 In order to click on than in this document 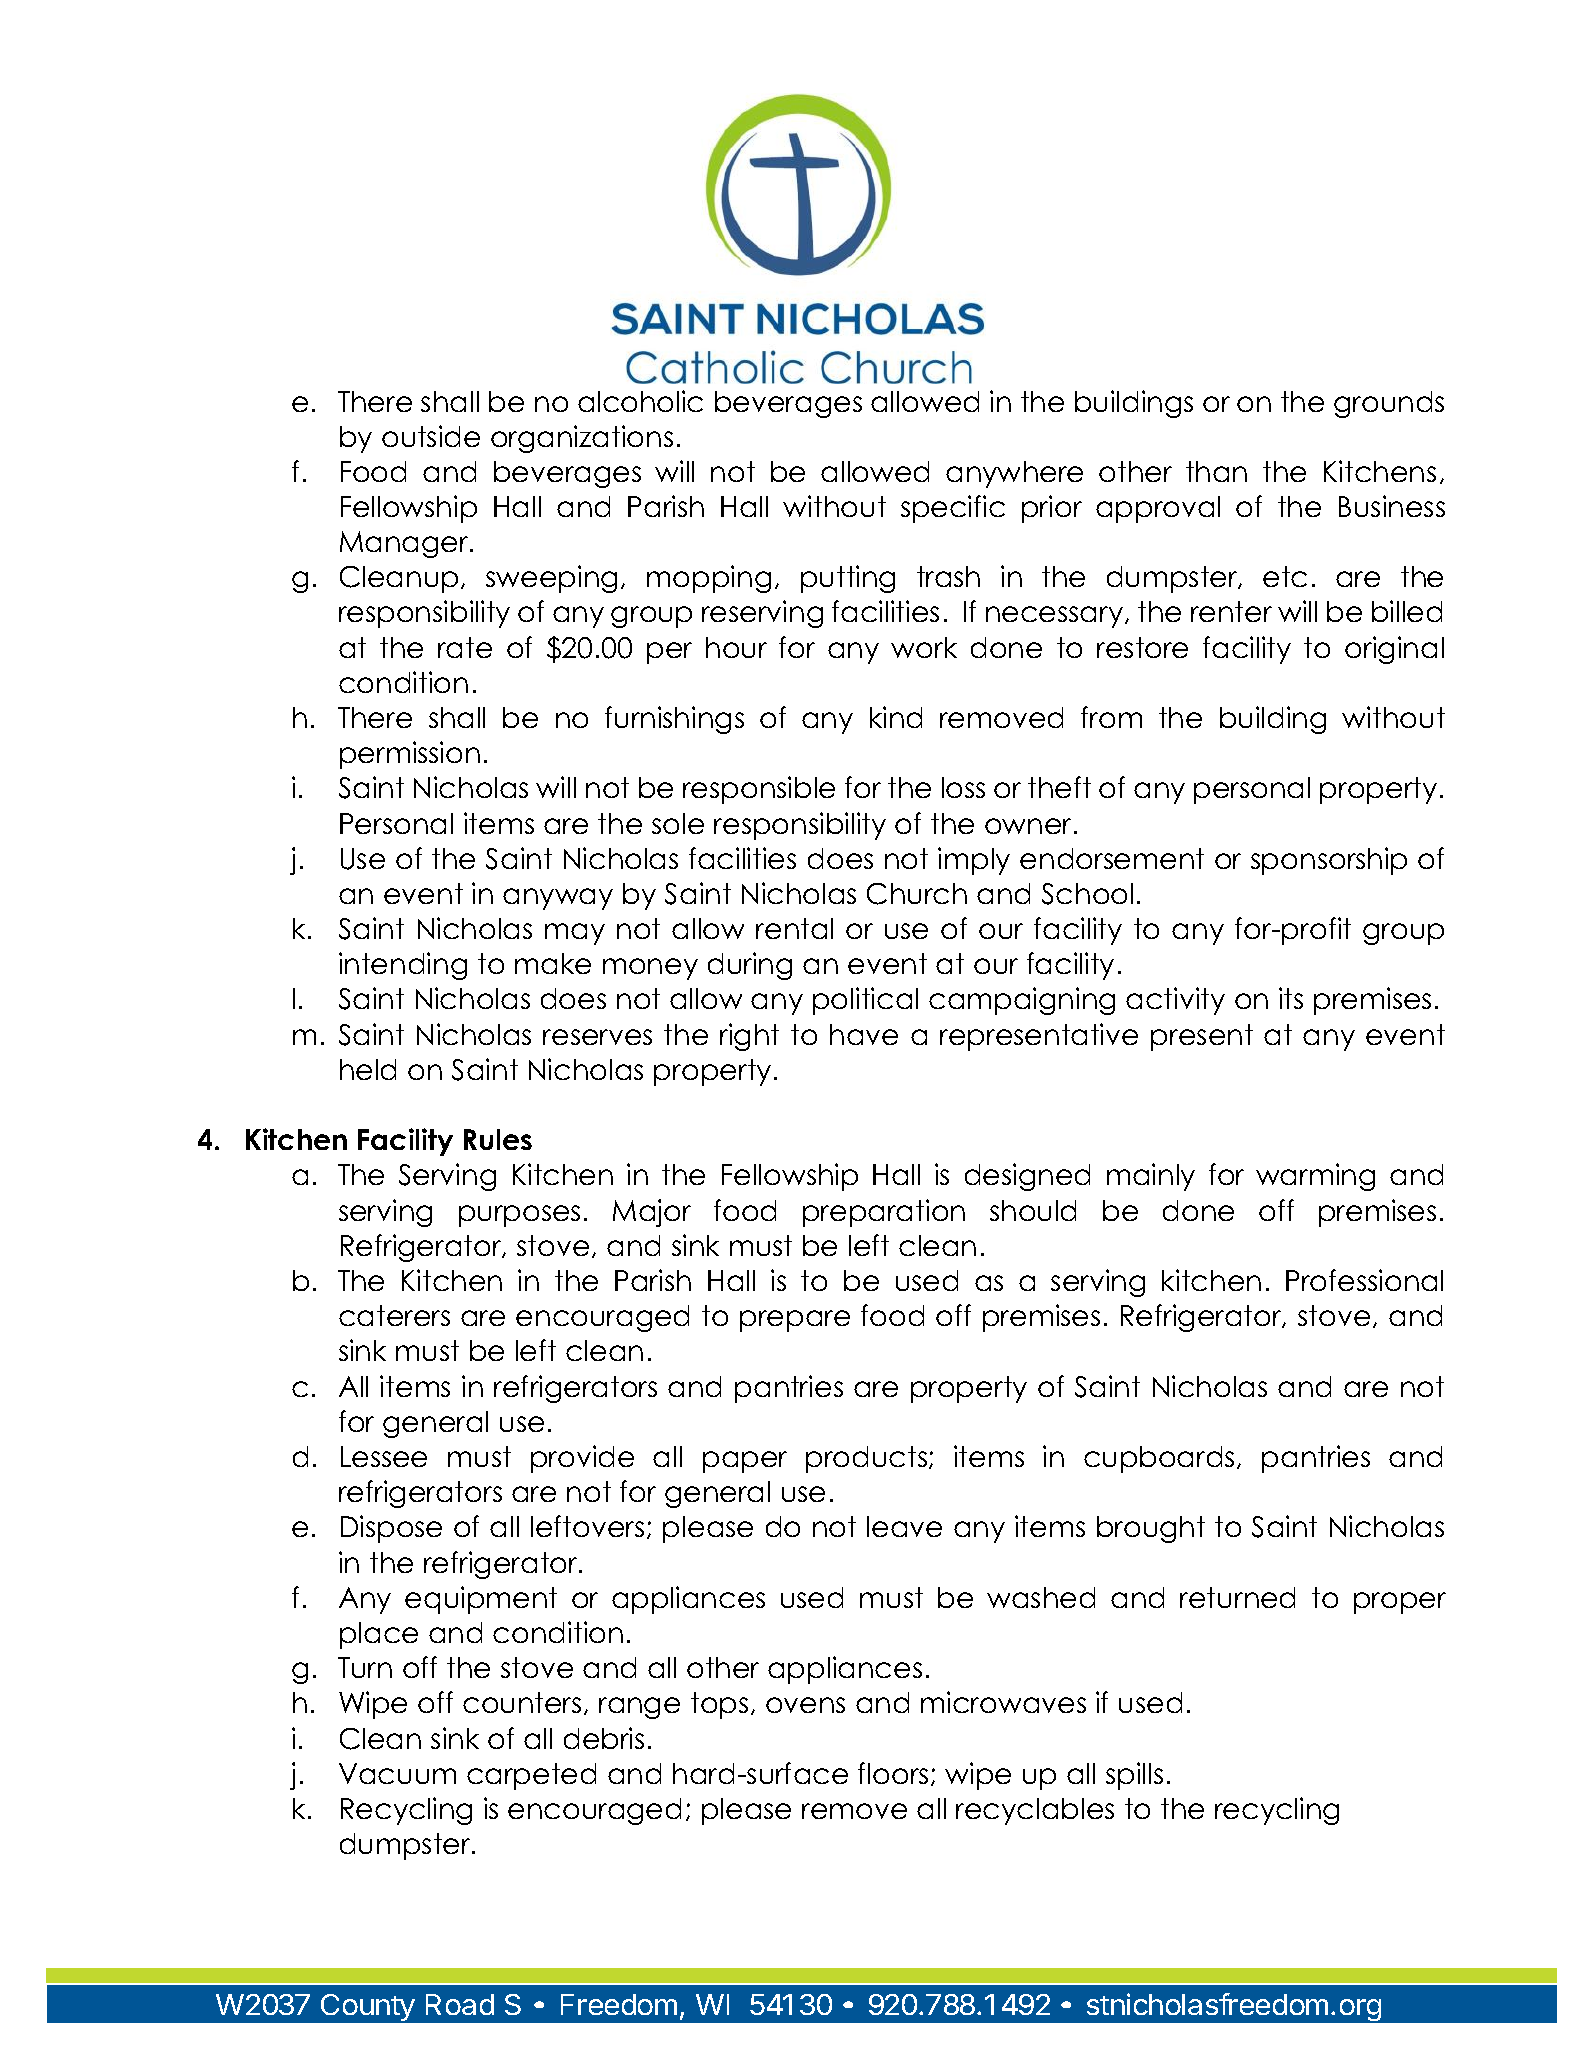, I will do `click(1216, 471)`.
